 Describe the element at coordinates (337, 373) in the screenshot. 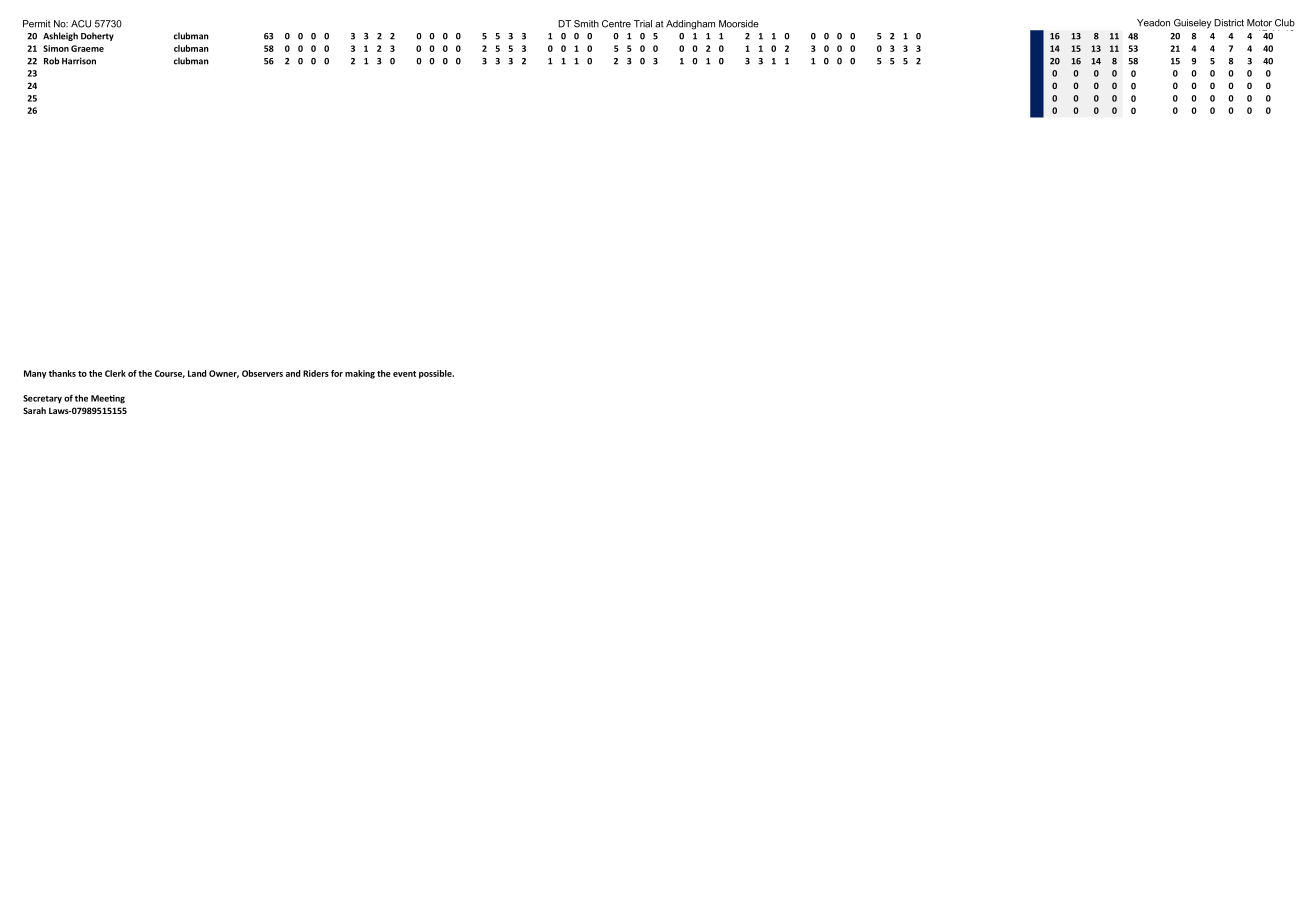

I see `for` at that location.
